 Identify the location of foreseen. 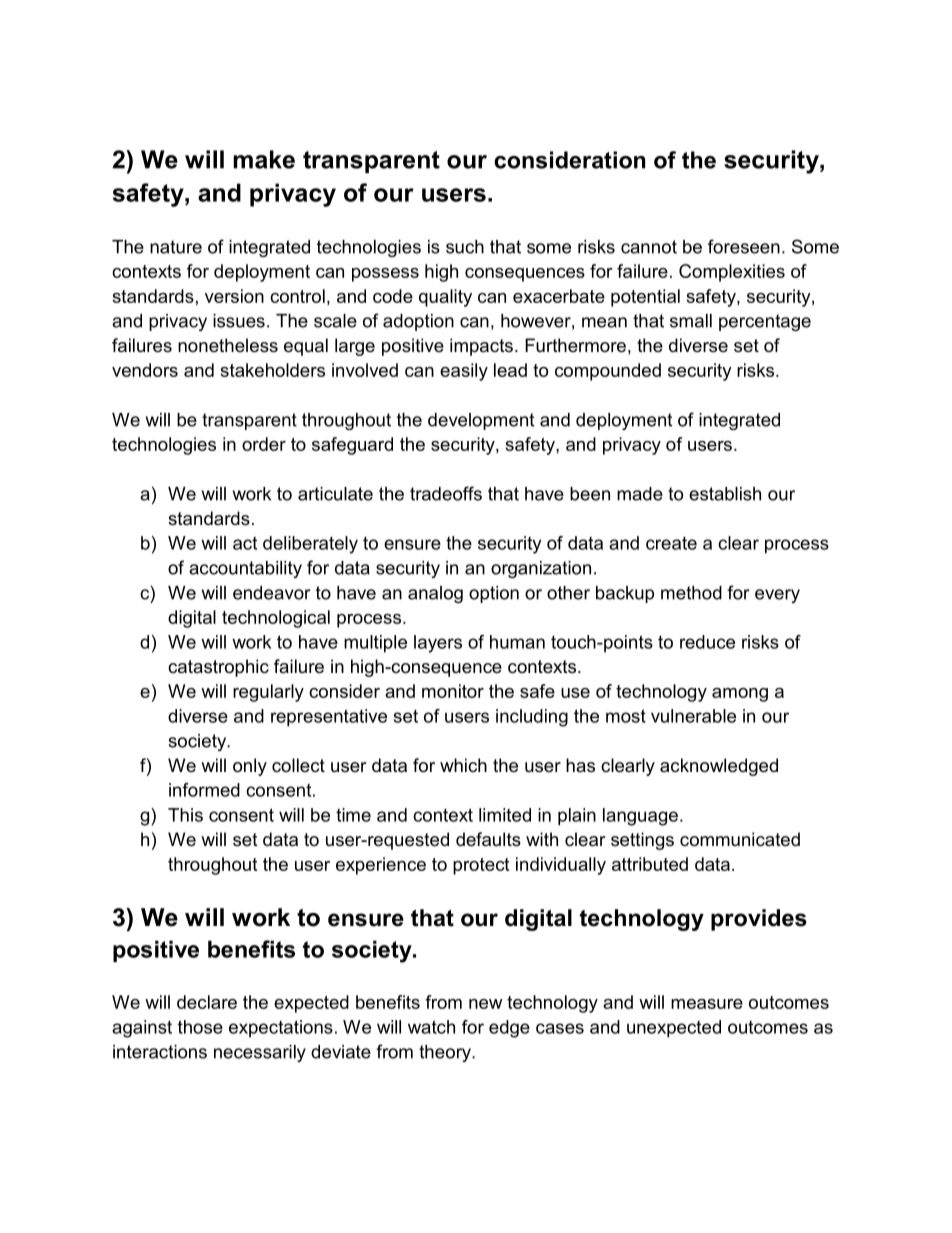
(744, 246).
